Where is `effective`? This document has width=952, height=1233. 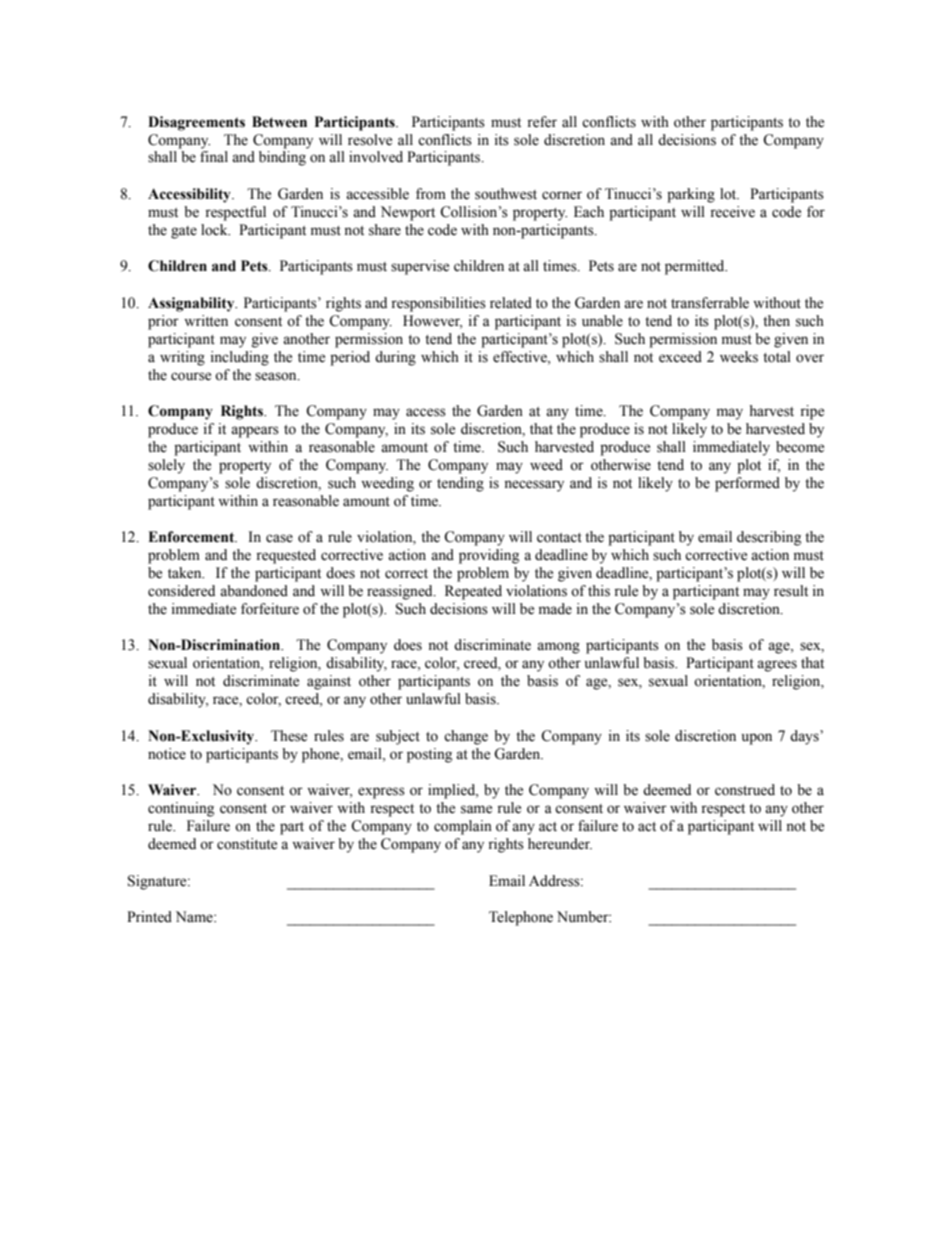 effective is located at coordinates (521, 357).
